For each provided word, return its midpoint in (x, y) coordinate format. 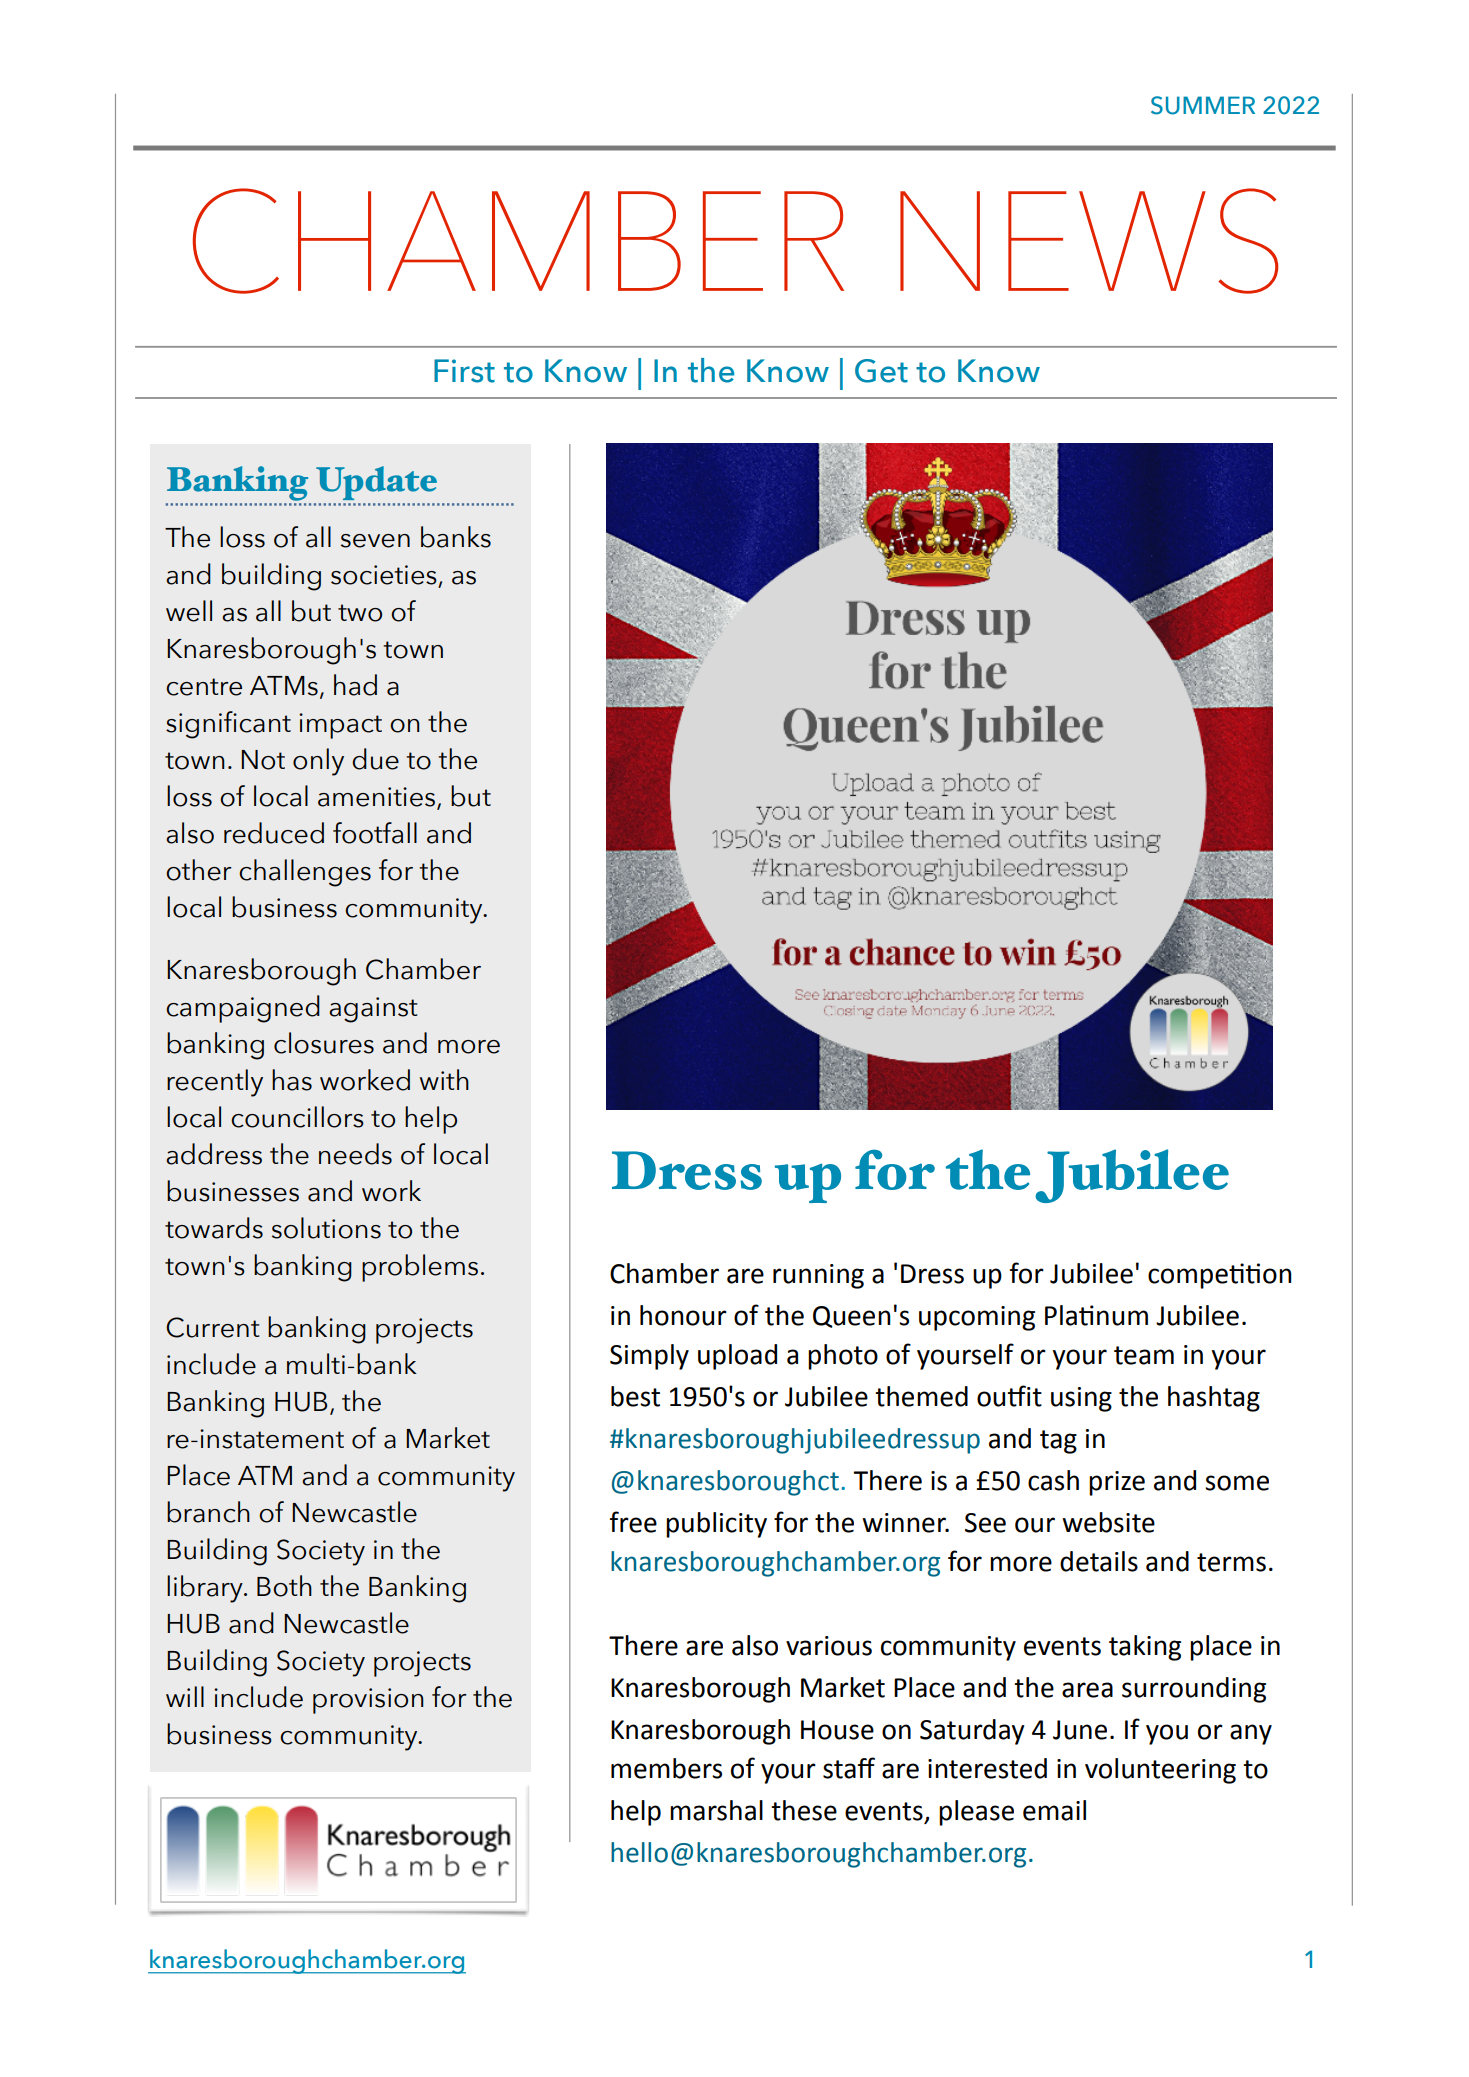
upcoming (977, 1318)
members (666, 1768)
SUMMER (1203, 105)
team (1144, 1355)
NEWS (1089, 241)
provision (368, 1701)
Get (881, 371)
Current (212, 1327)
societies (384, 575)
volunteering (1160, 1771)
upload (737, 1357)
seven (375, 541)
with (444, 1079)
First (464, 371)
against (373, 1010)
